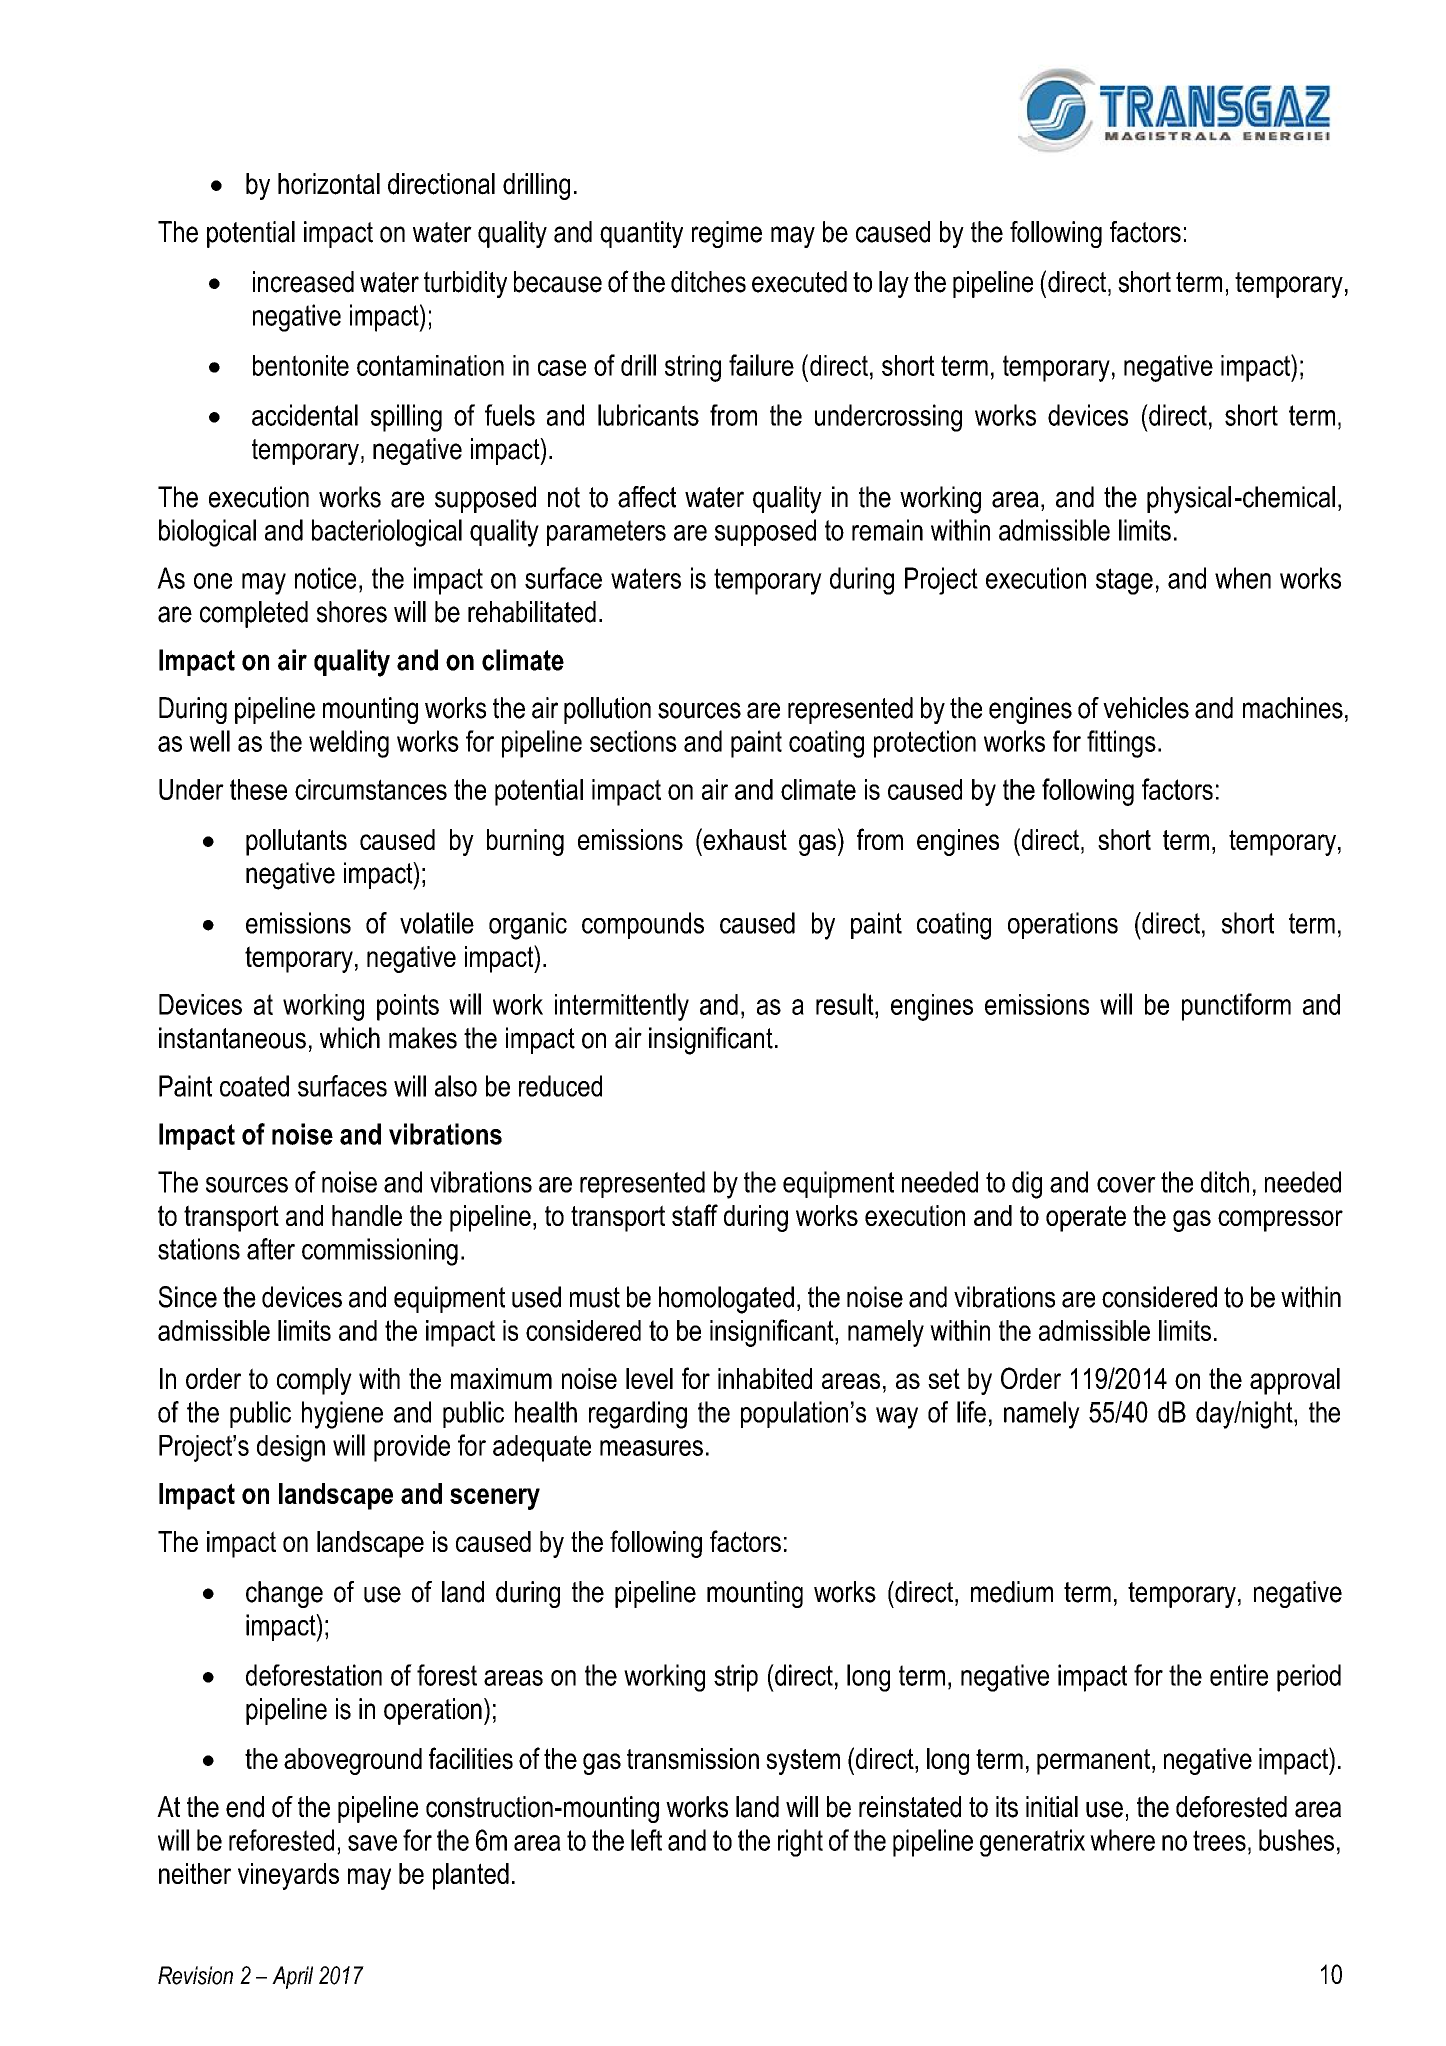 This screenshot has width=1446, height=2046. Describe the element at coordinates (303, 282) in the screenshot. I see `increased` at that location.
